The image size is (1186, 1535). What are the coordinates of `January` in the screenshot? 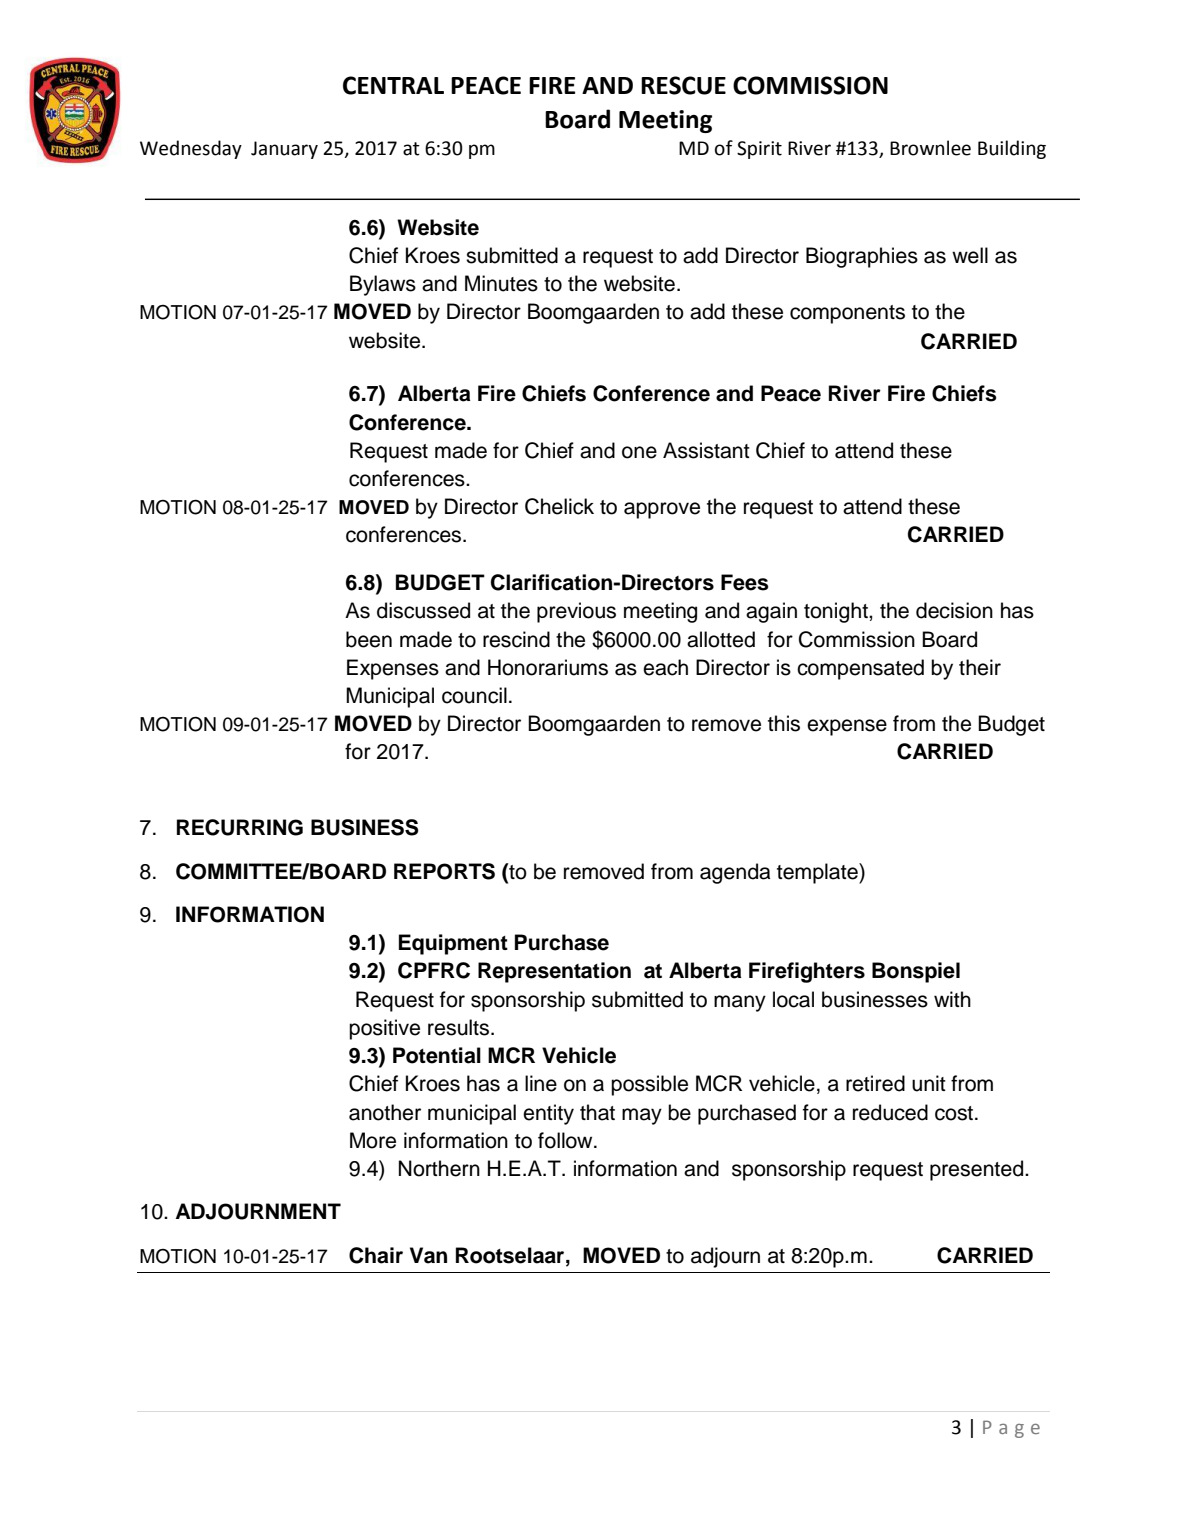 It's located at (284, 150).
